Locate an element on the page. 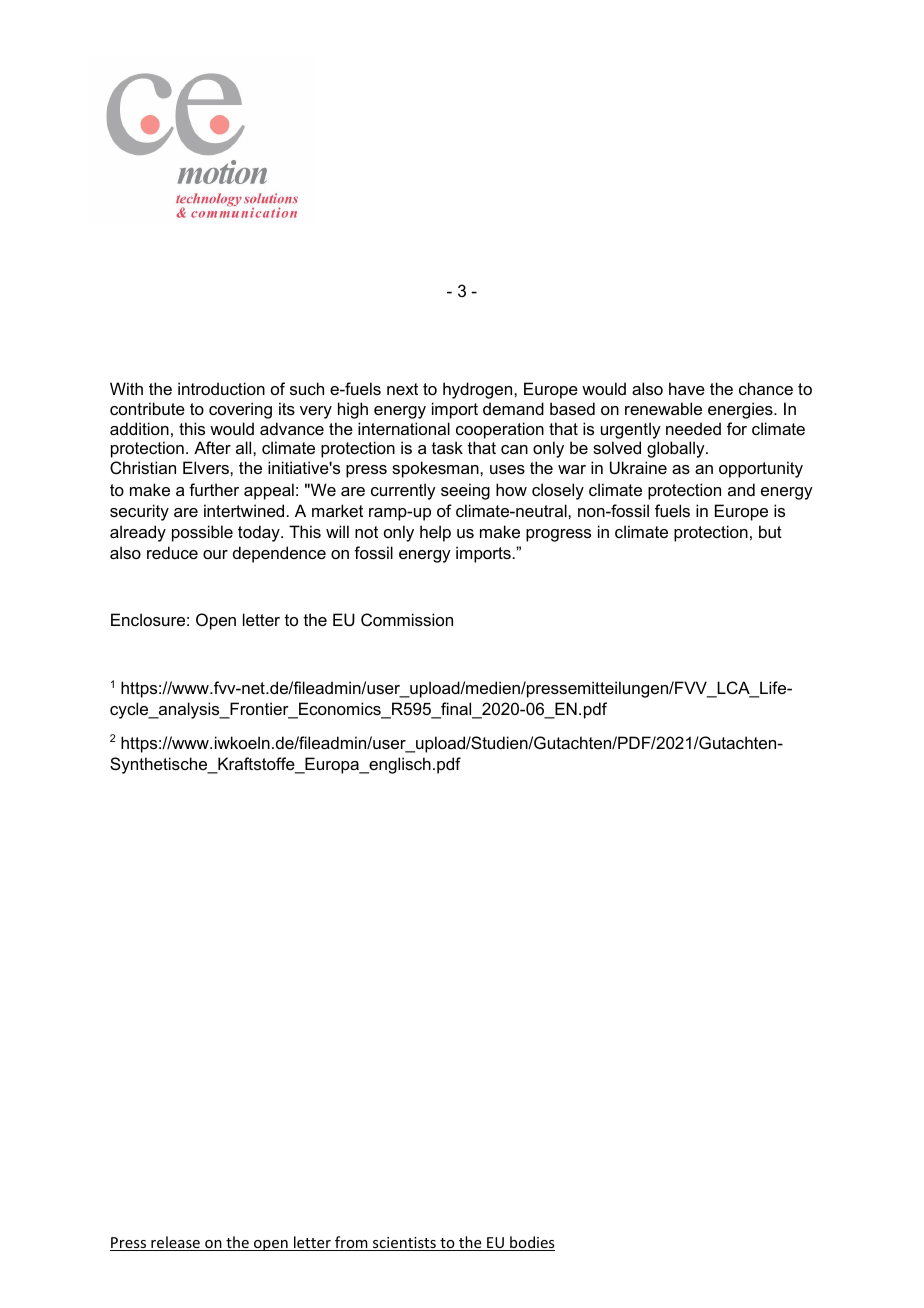  release is located at coordinates (175, 1243).
